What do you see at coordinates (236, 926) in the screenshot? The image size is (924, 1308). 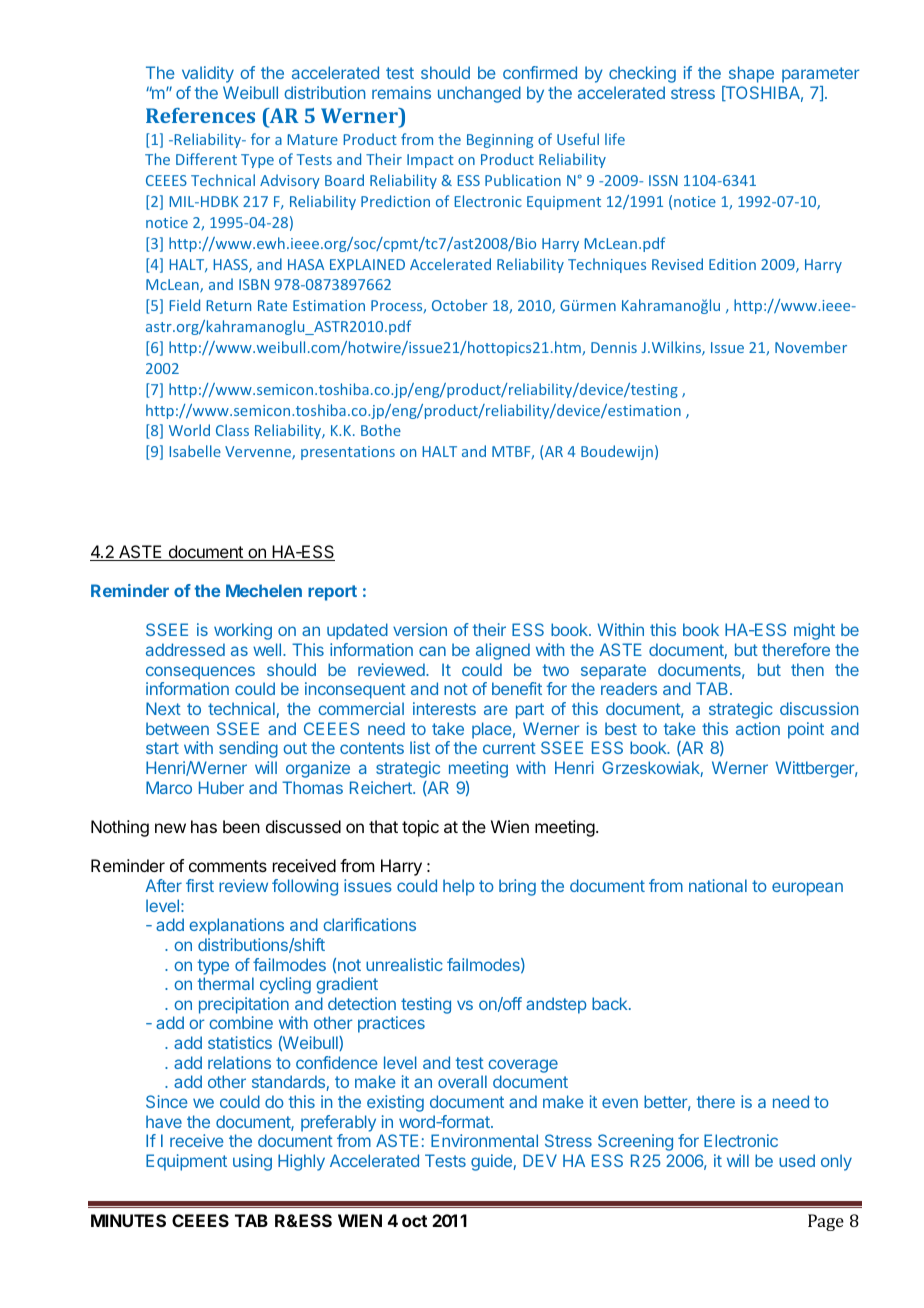 I see `explanations` at bounding box center [236, 926].
